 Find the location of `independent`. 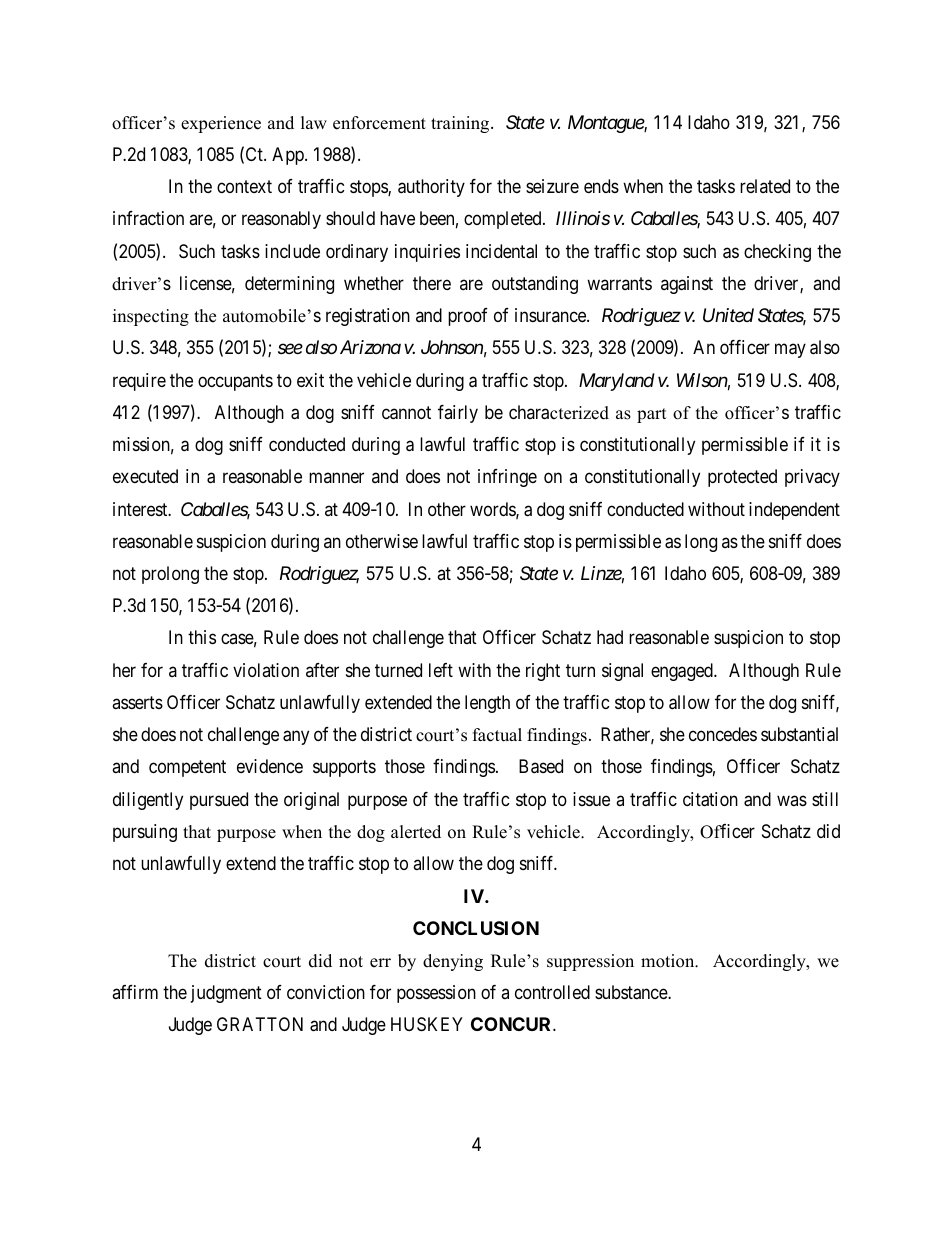

independent is located at coordinates (794, 511).
